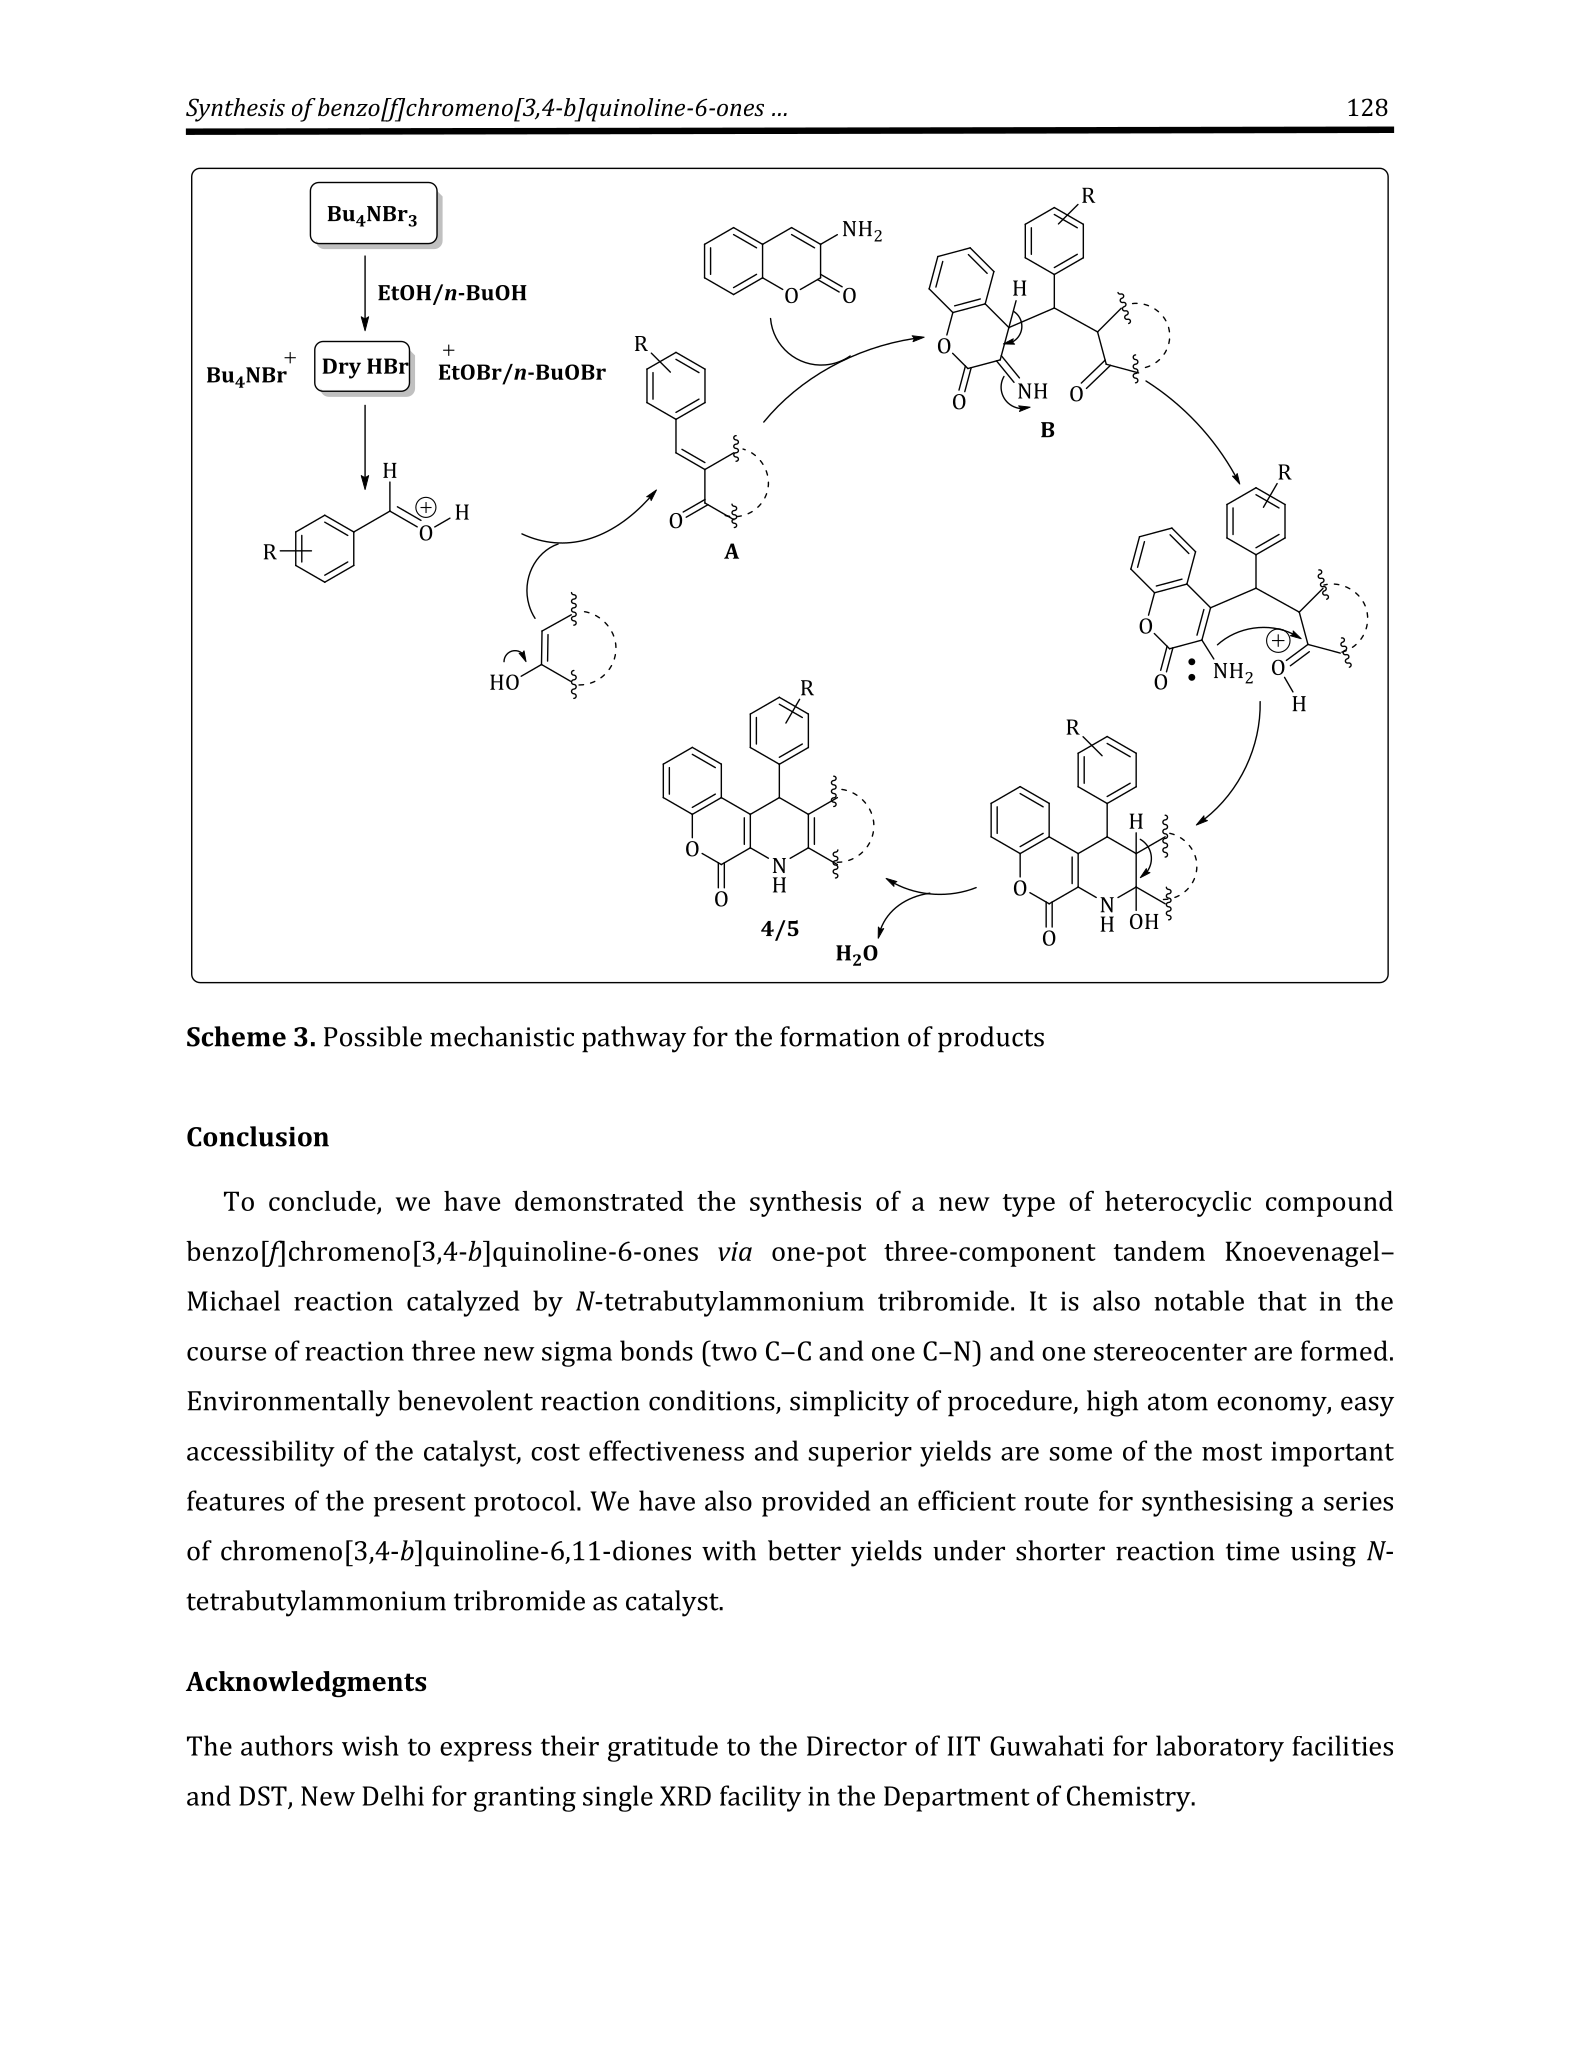  What do you see at coordinates (463, 1303) in the screenshot?
I see `catalyzed` at bounding box center [463, 1303].
